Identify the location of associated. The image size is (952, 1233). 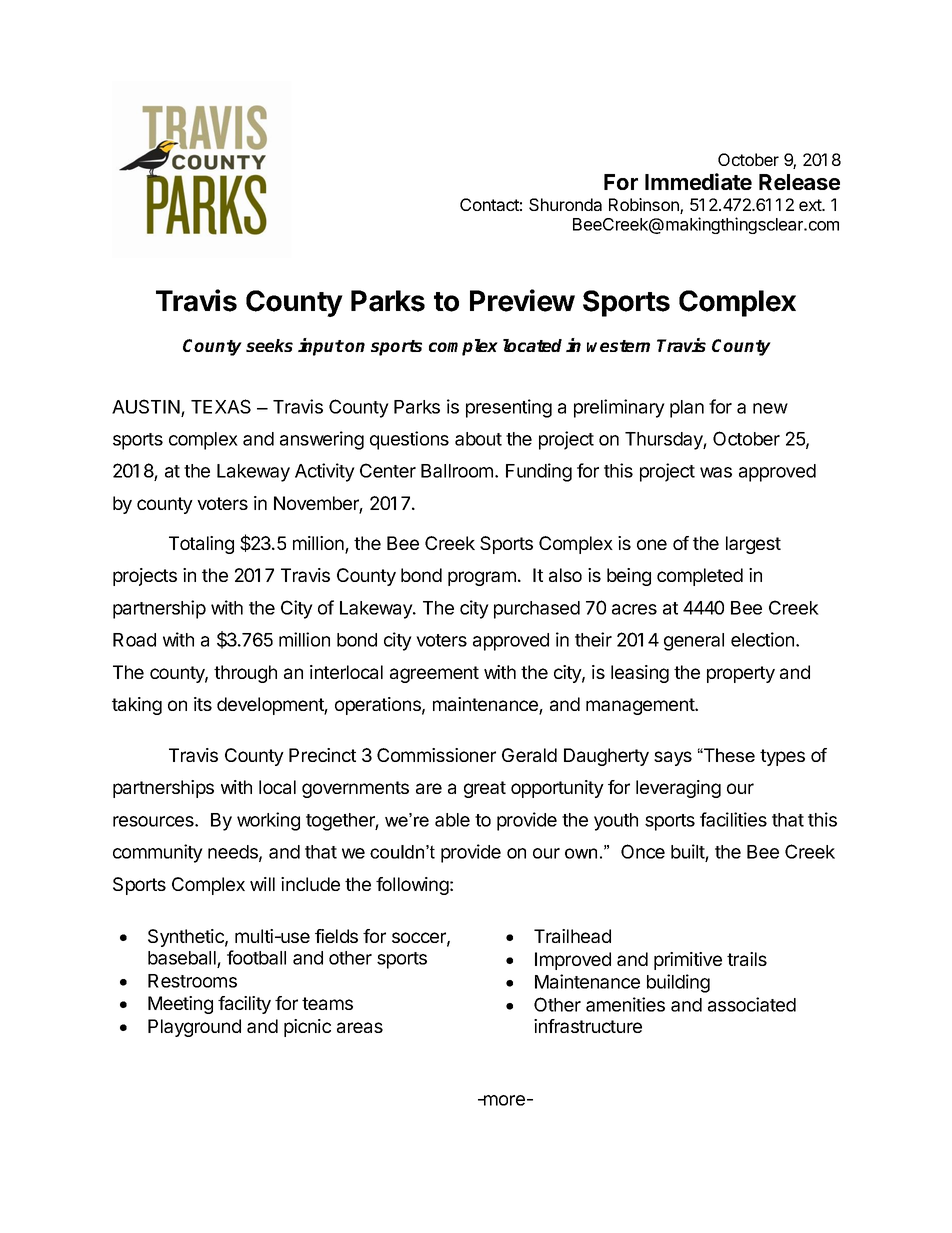
(752, 1004).
